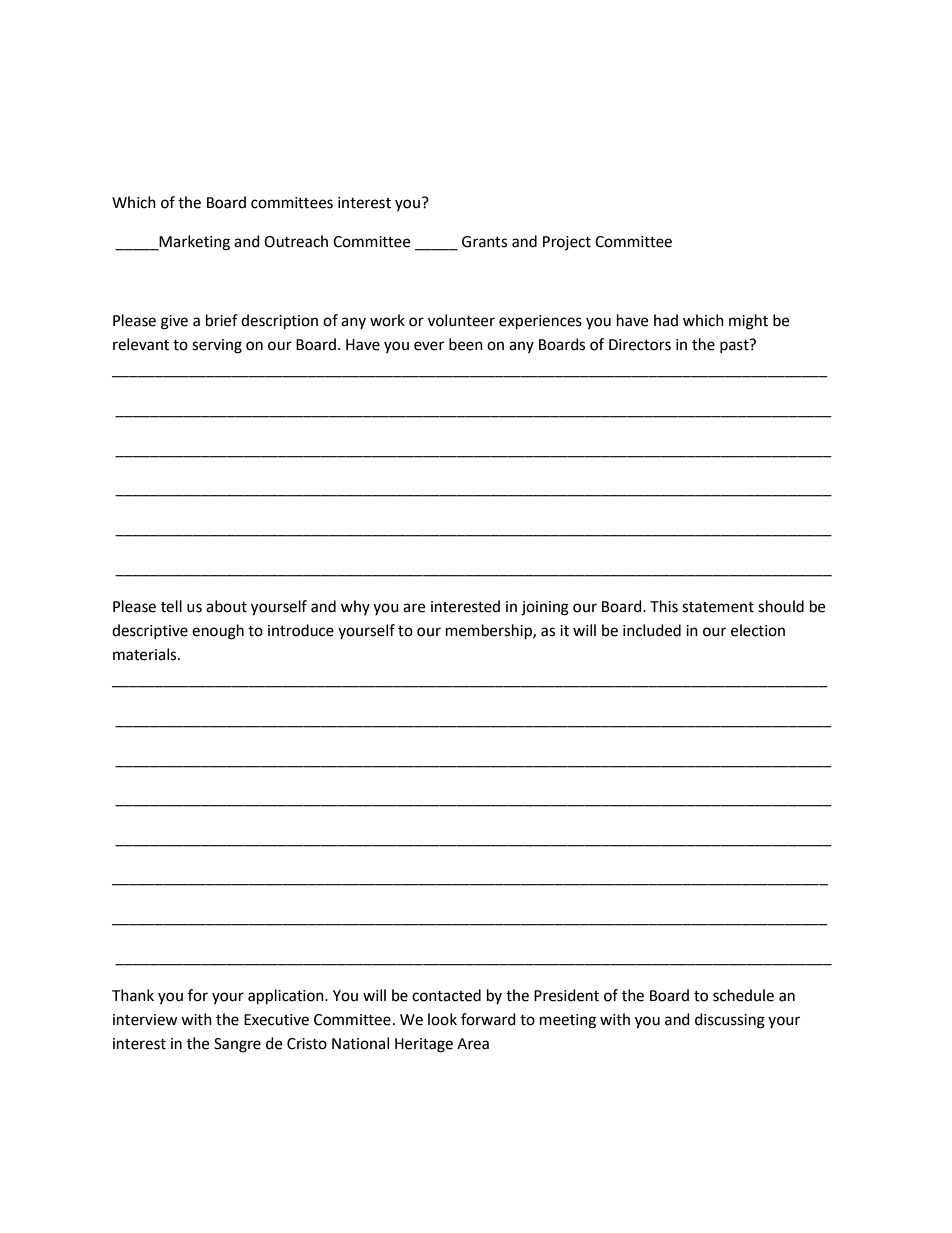 Image resolution: width=952 pixels, height=1233 pixels. I want to click on enough, so click(218, 632).
